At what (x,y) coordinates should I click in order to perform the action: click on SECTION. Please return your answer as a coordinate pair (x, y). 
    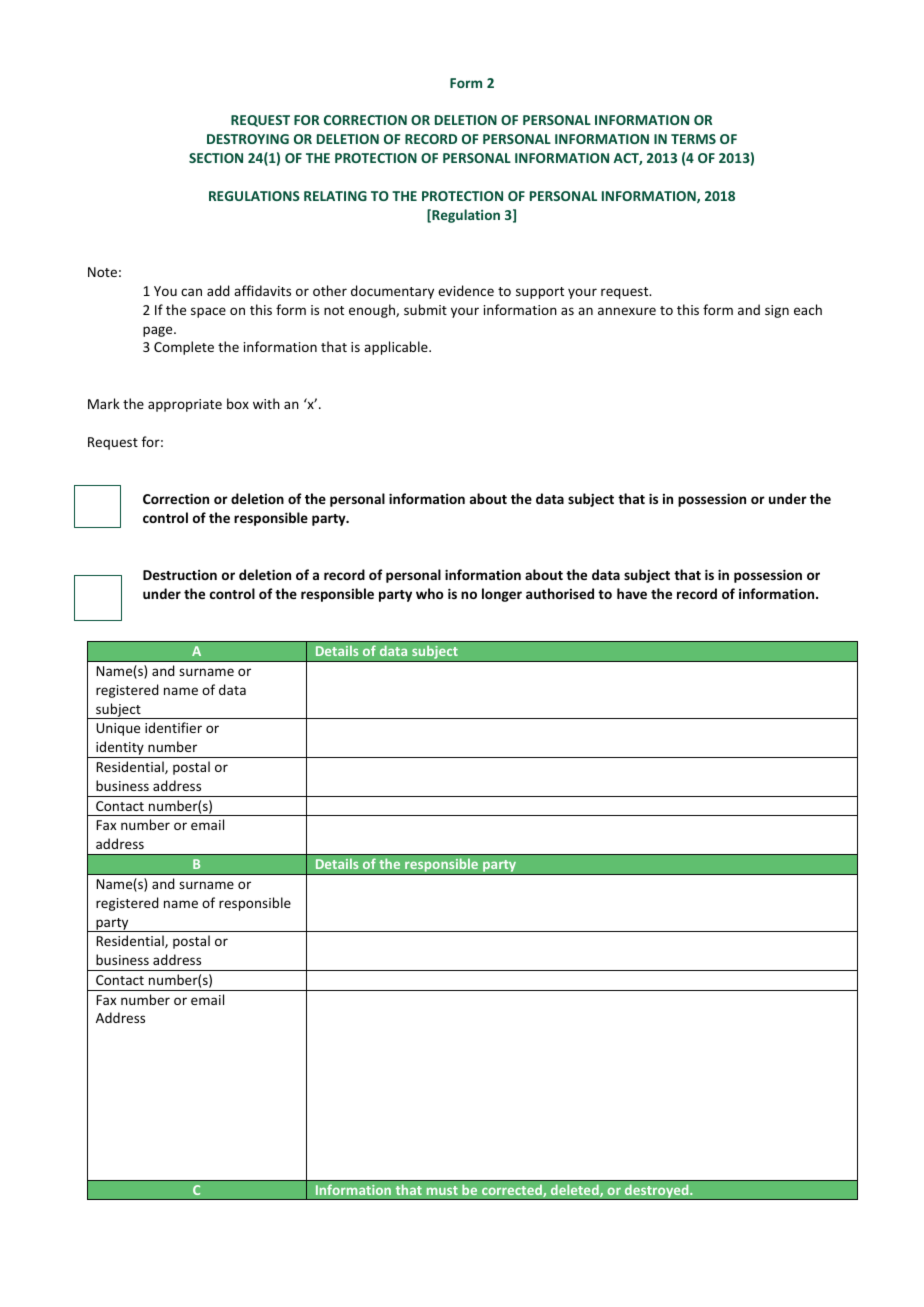
    Looking at the image, I should click on (216, 158).
